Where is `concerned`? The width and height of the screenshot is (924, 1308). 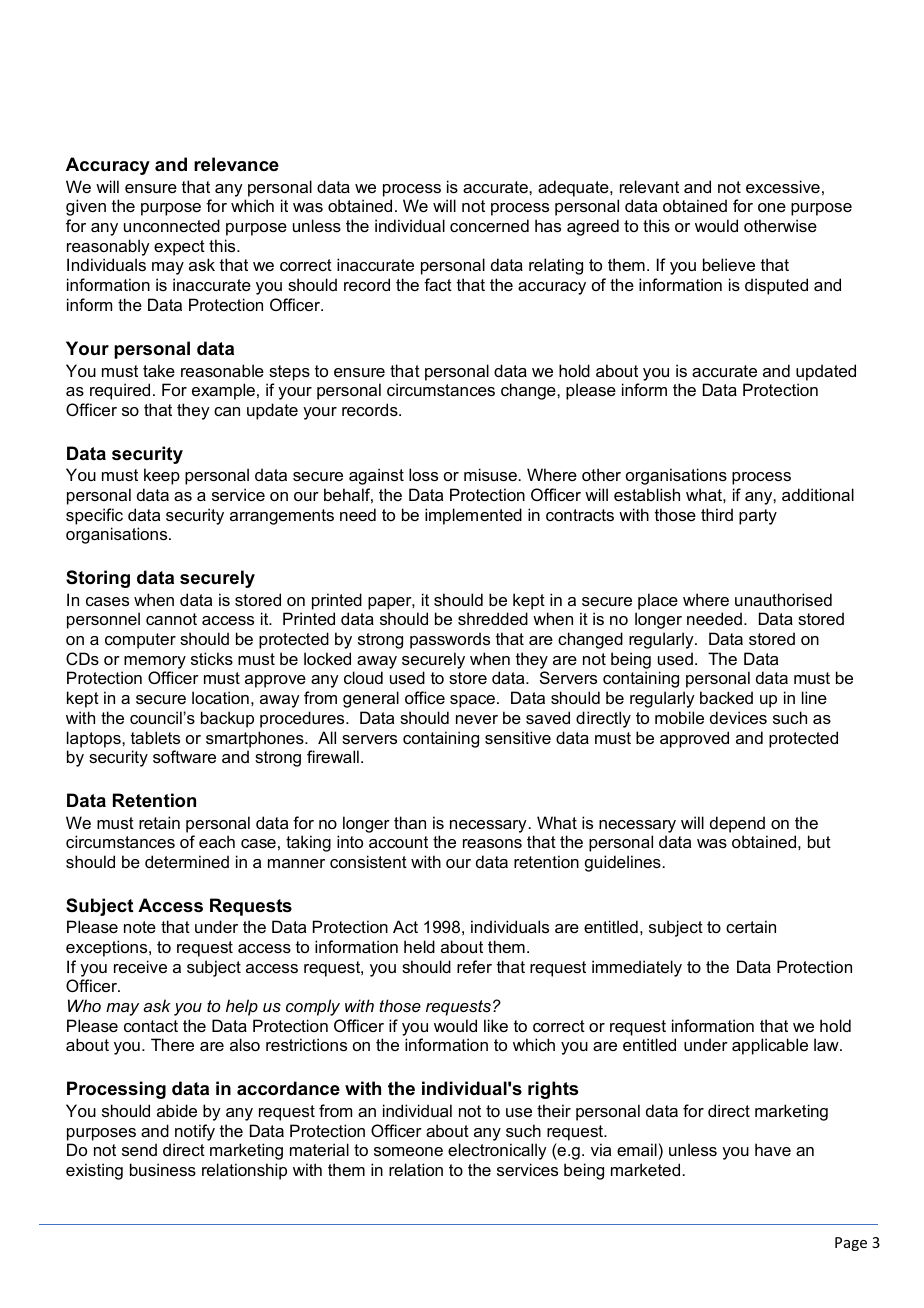 concerned is located at coordinates (489, 225).
